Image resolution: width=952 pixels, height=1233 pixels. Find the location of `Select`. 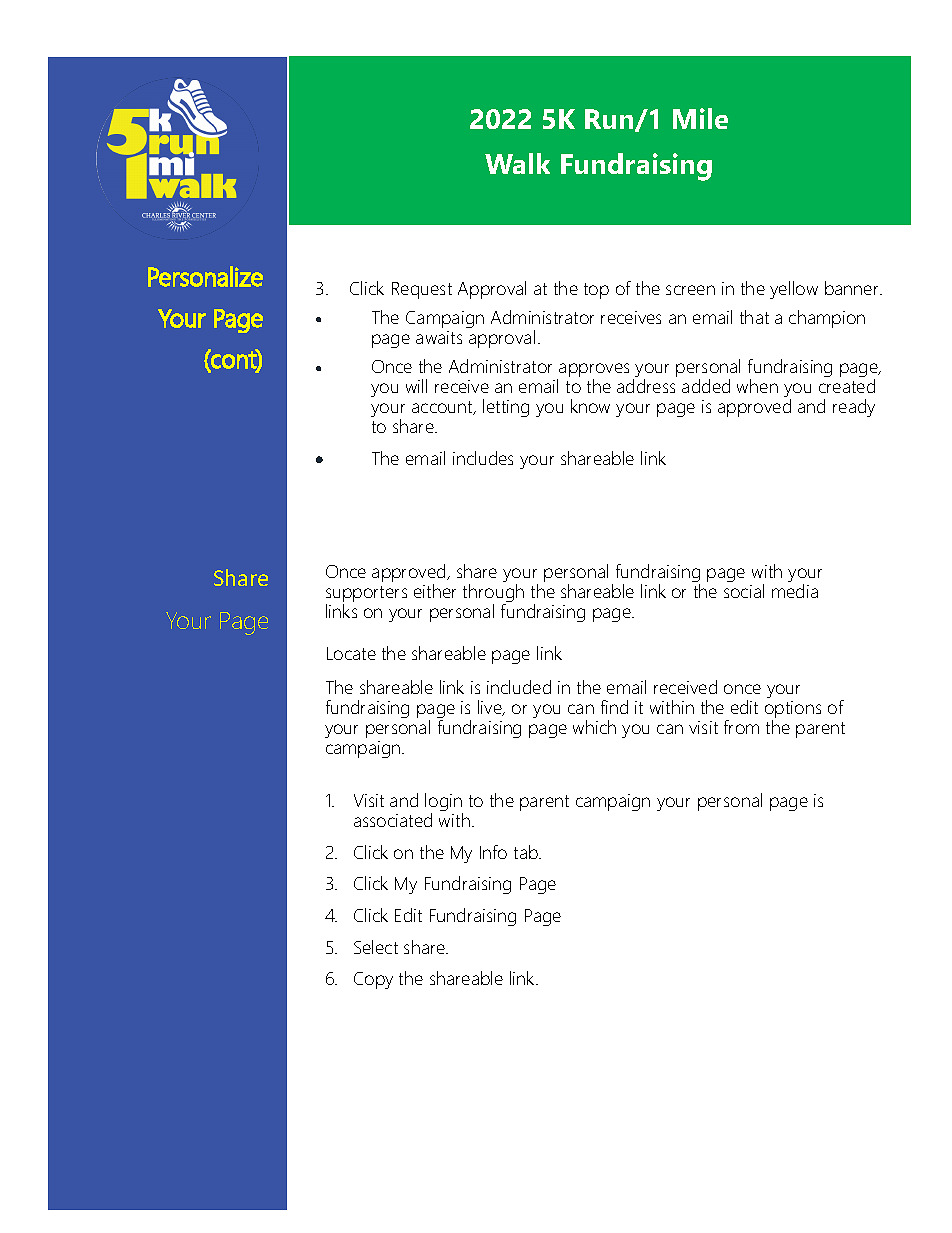

Select is located at coordinates (376, 947).
